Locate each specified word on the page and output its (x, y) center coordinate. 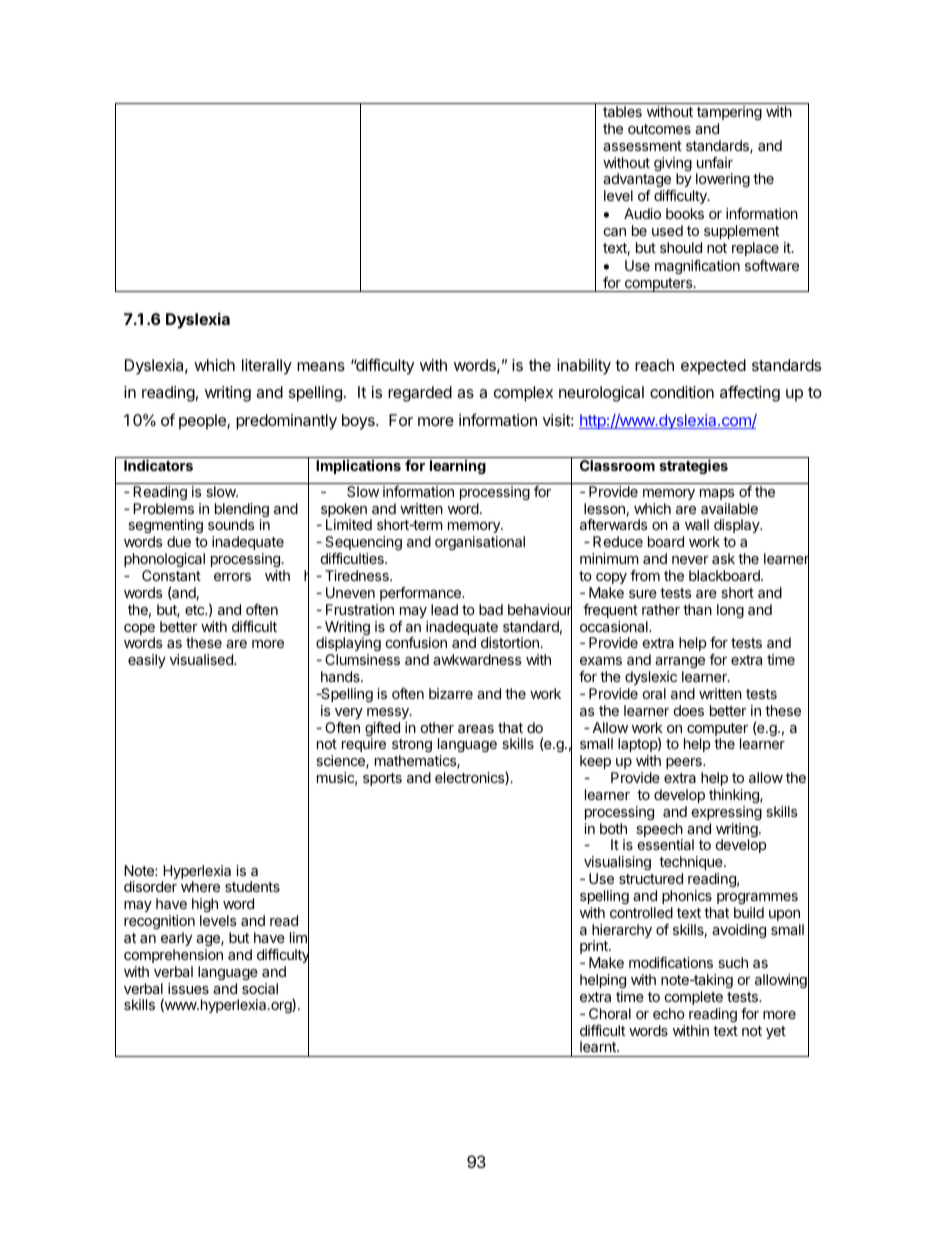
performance (421, 594)
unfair (715, 162)
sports (382, 779)
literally (267, 367)
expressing (727, 813)
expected (713, 367)
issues (188, 988)
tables (622, 111)
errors (232, 577)
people (203, 422)
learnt (599, 1046)
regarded (420, 394)
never (690, 560)
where (200, 886)
